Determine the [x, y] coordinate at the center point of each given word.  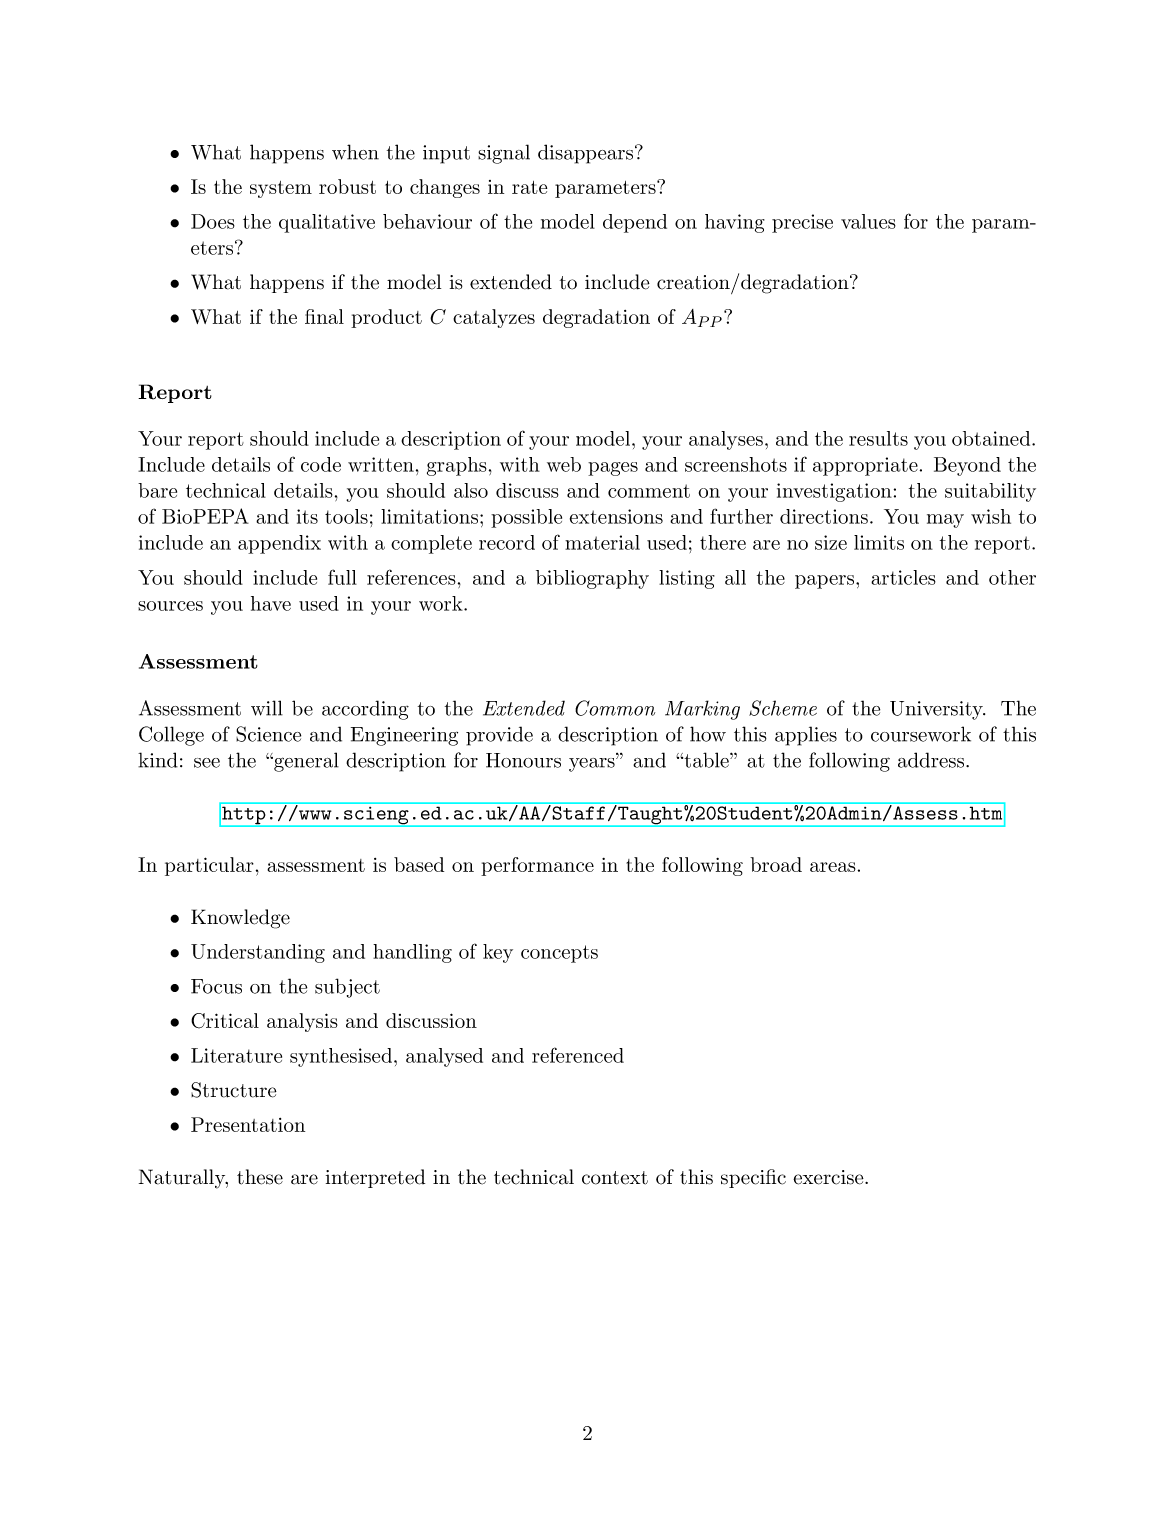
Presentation [248, 1124]
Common [615, 708]
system [281, 189]
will [267, 708]
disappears [587, 154]
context [615, 1178]
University [937, 710]
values [868, 221]
